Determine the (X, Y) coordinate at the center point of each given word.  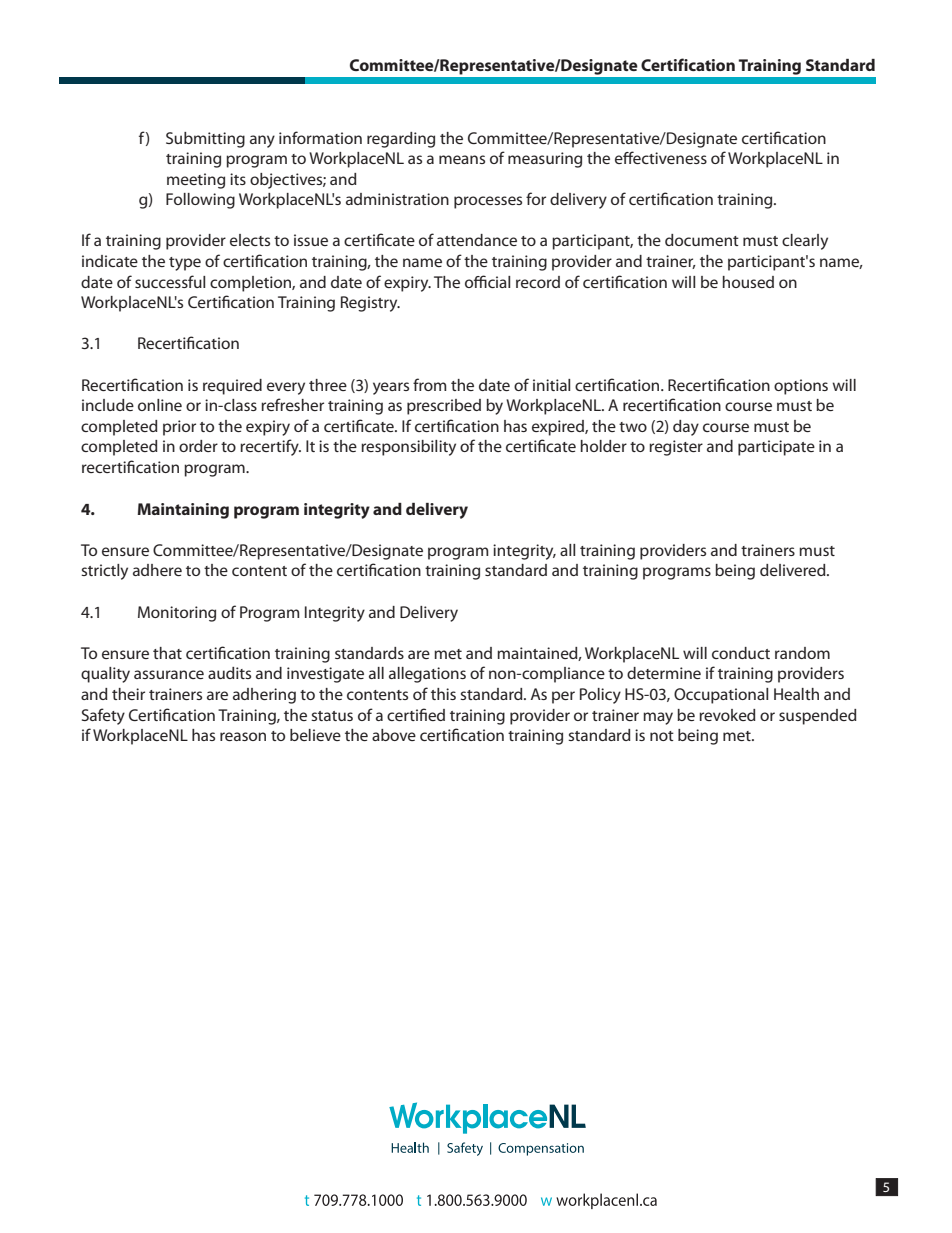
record (538, 282)
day (686, 428)
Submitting (205, 140)
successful (170, 281)
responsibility (408, 448)
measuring (545, 160)
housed (748, 282)
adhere (157, 570)
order (198, 446)
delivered (794, 570)
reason (243, 736)
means (462, 159)
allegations (427, 675)
